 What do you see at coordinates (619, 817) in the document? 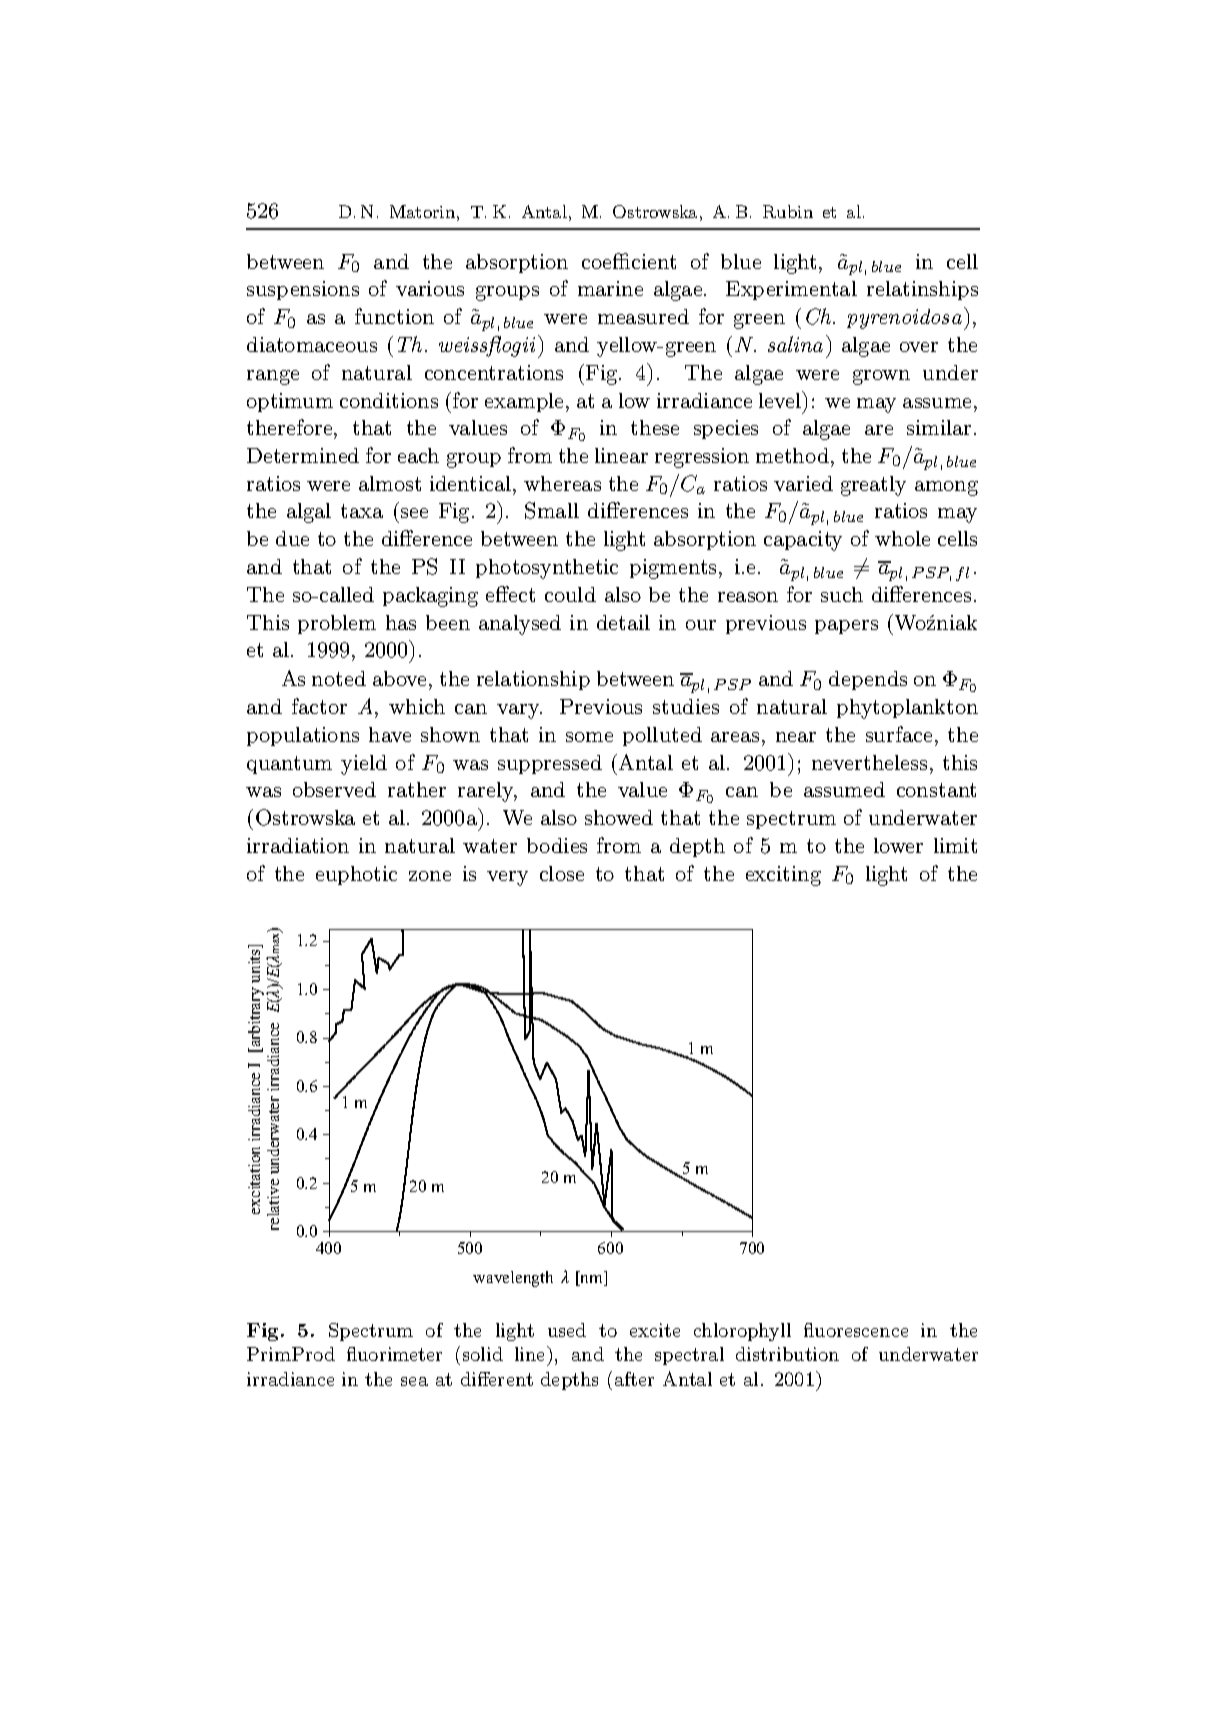
I see `showed` at bounding box center [619, 817].
